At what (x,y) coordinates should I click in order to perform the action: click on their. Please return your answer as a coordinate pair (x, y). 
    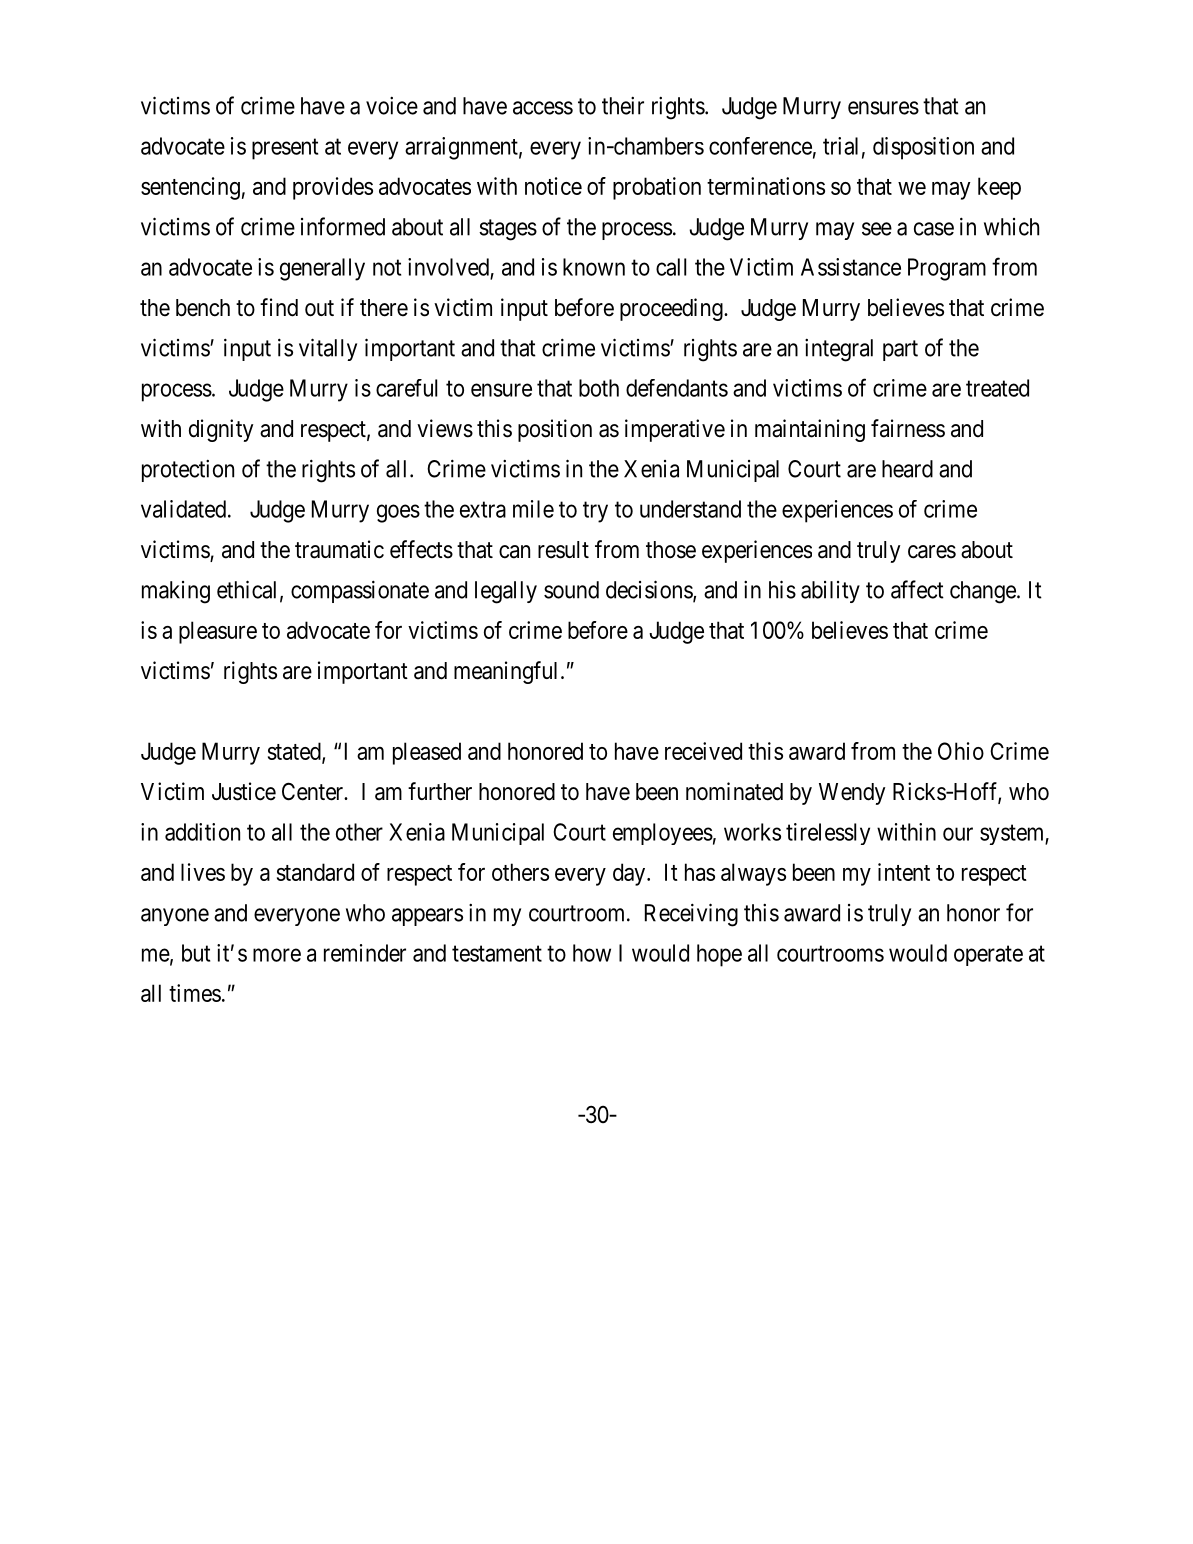
    Looking at the image, I should click on (623, 106).
